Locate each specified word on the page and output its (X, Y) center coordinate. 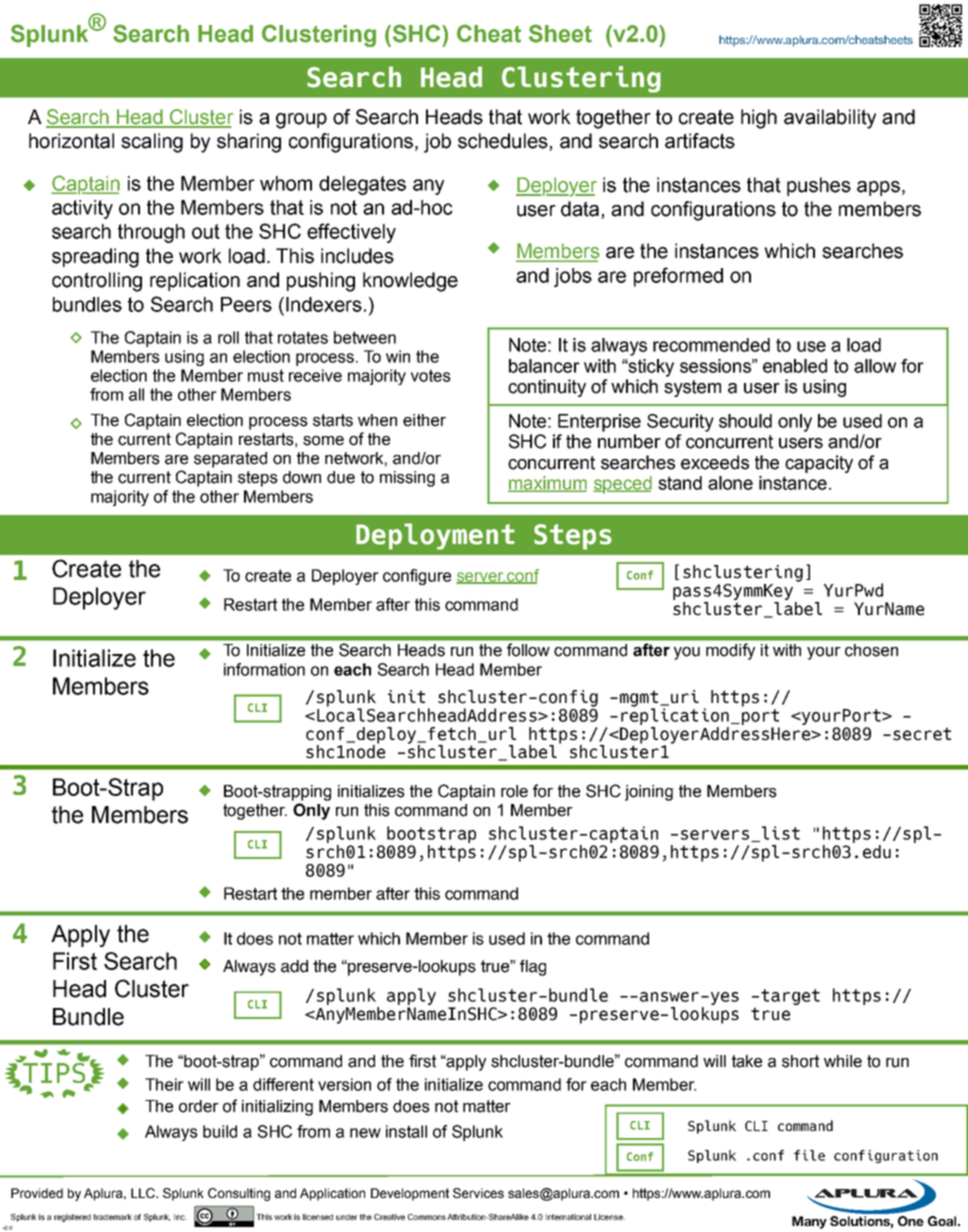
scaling (152, 143)
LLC (144, 1193)
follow (528, 650)
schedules (504, 142)
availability (830, 119)
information (264, 669)
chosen (871, 650)
